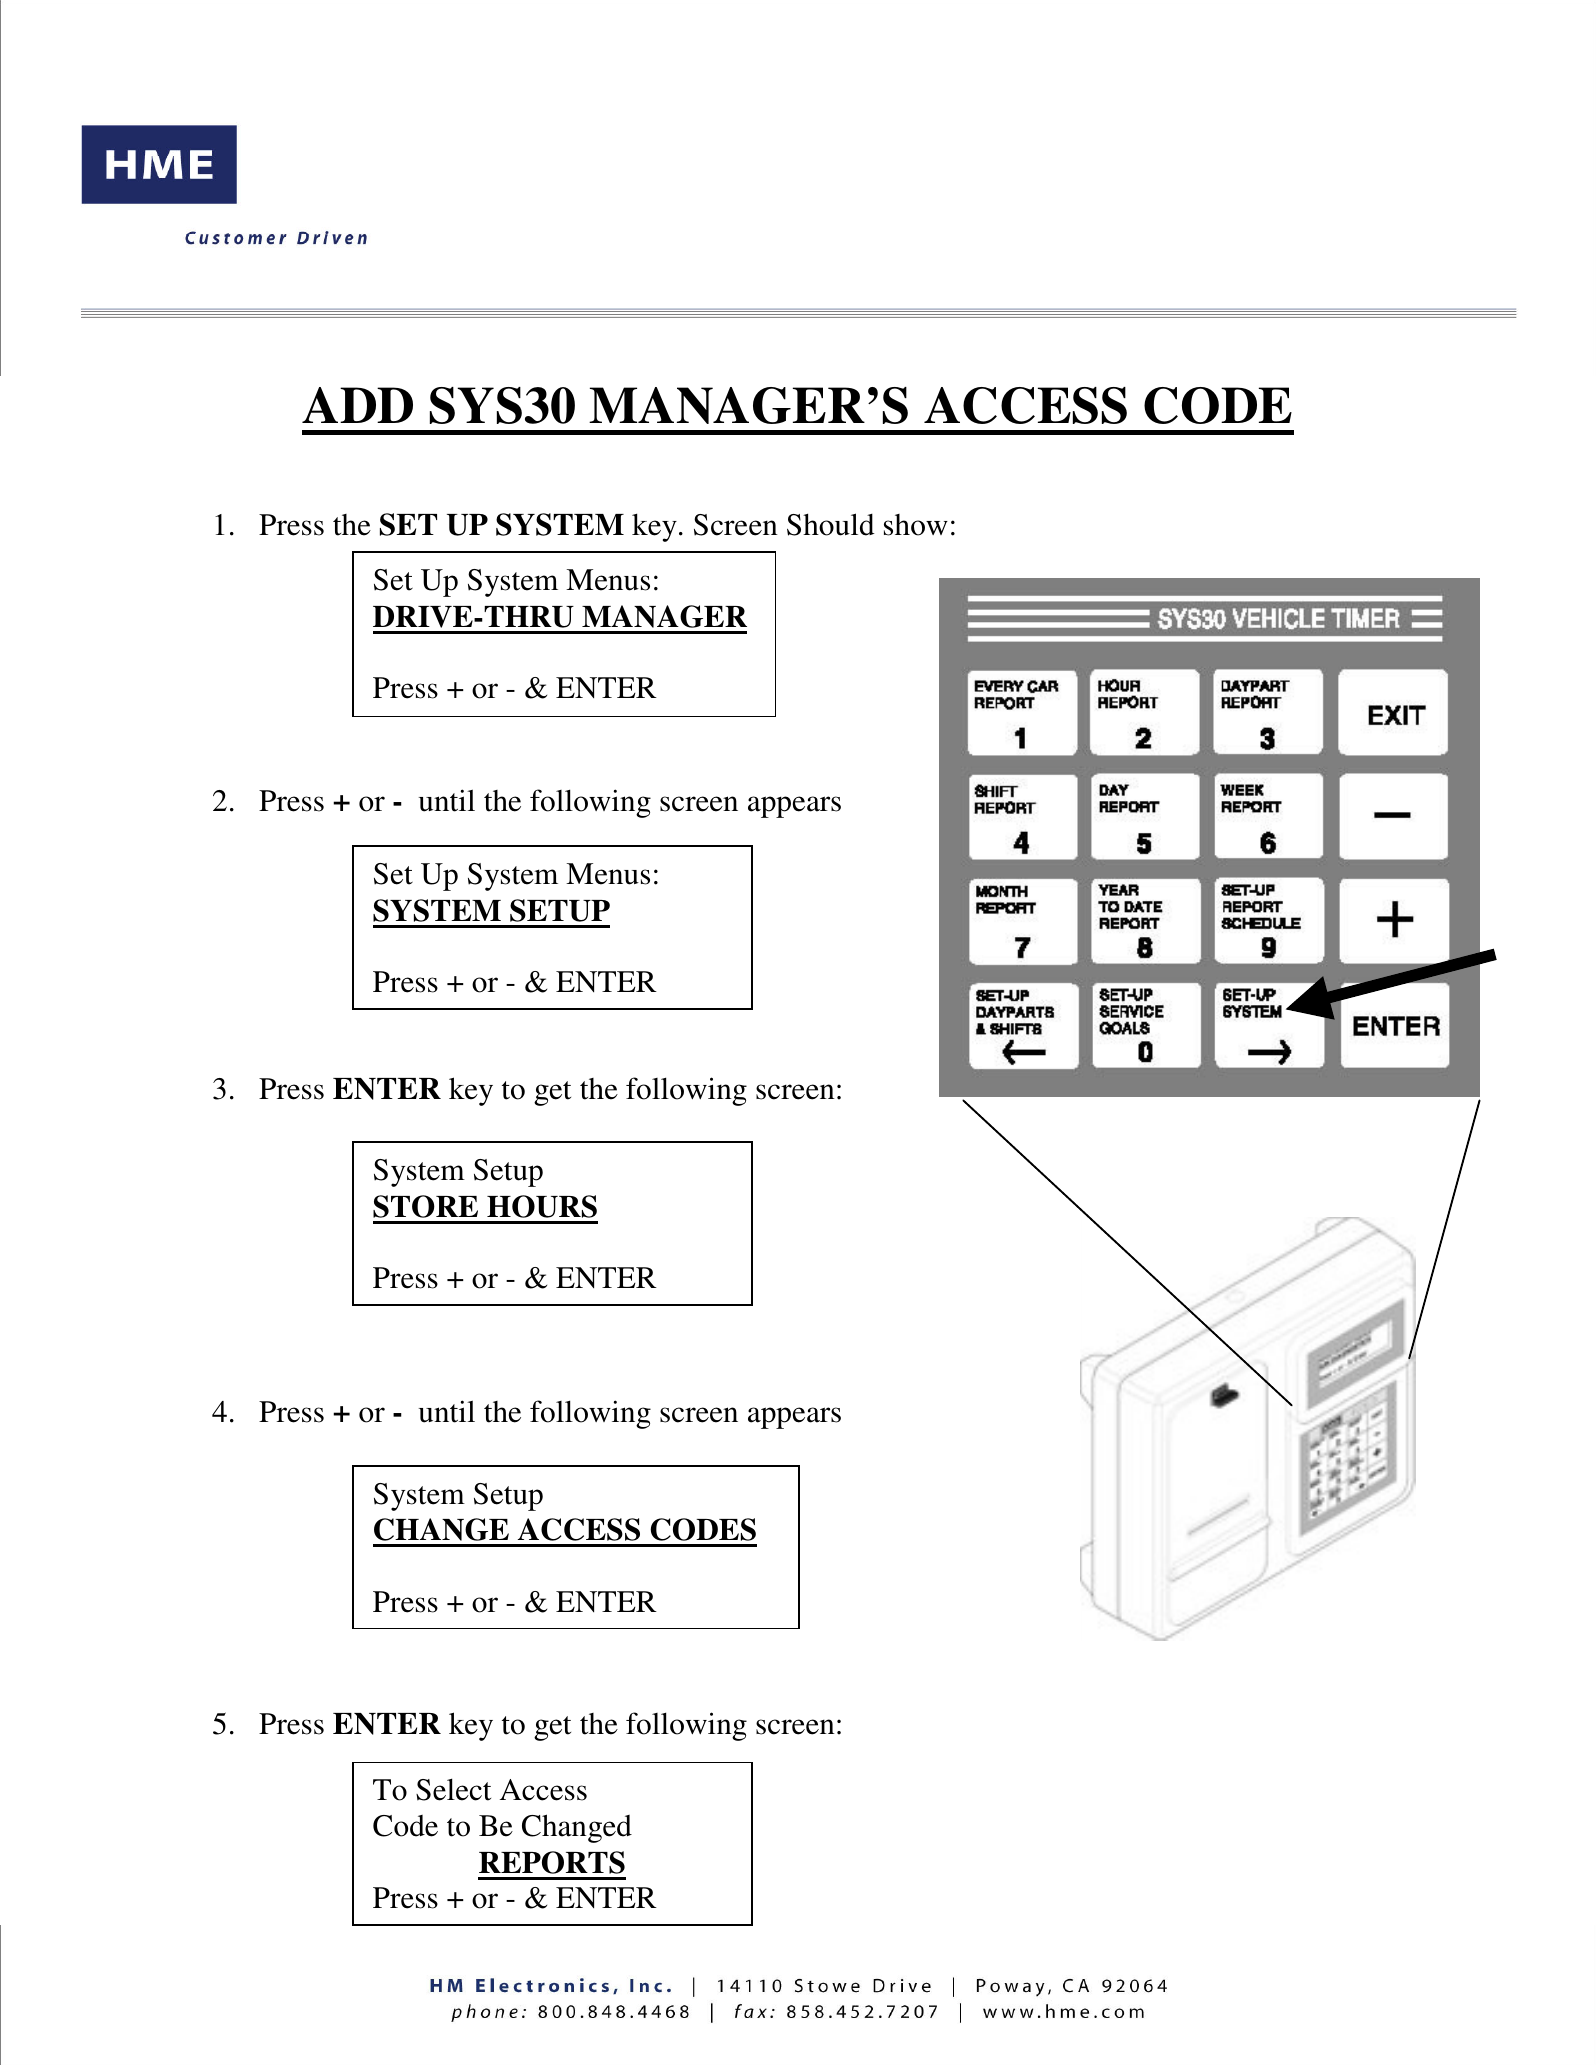 The image size is (1596, 2065). I want to click on HOURS, so click(542, 1206).
